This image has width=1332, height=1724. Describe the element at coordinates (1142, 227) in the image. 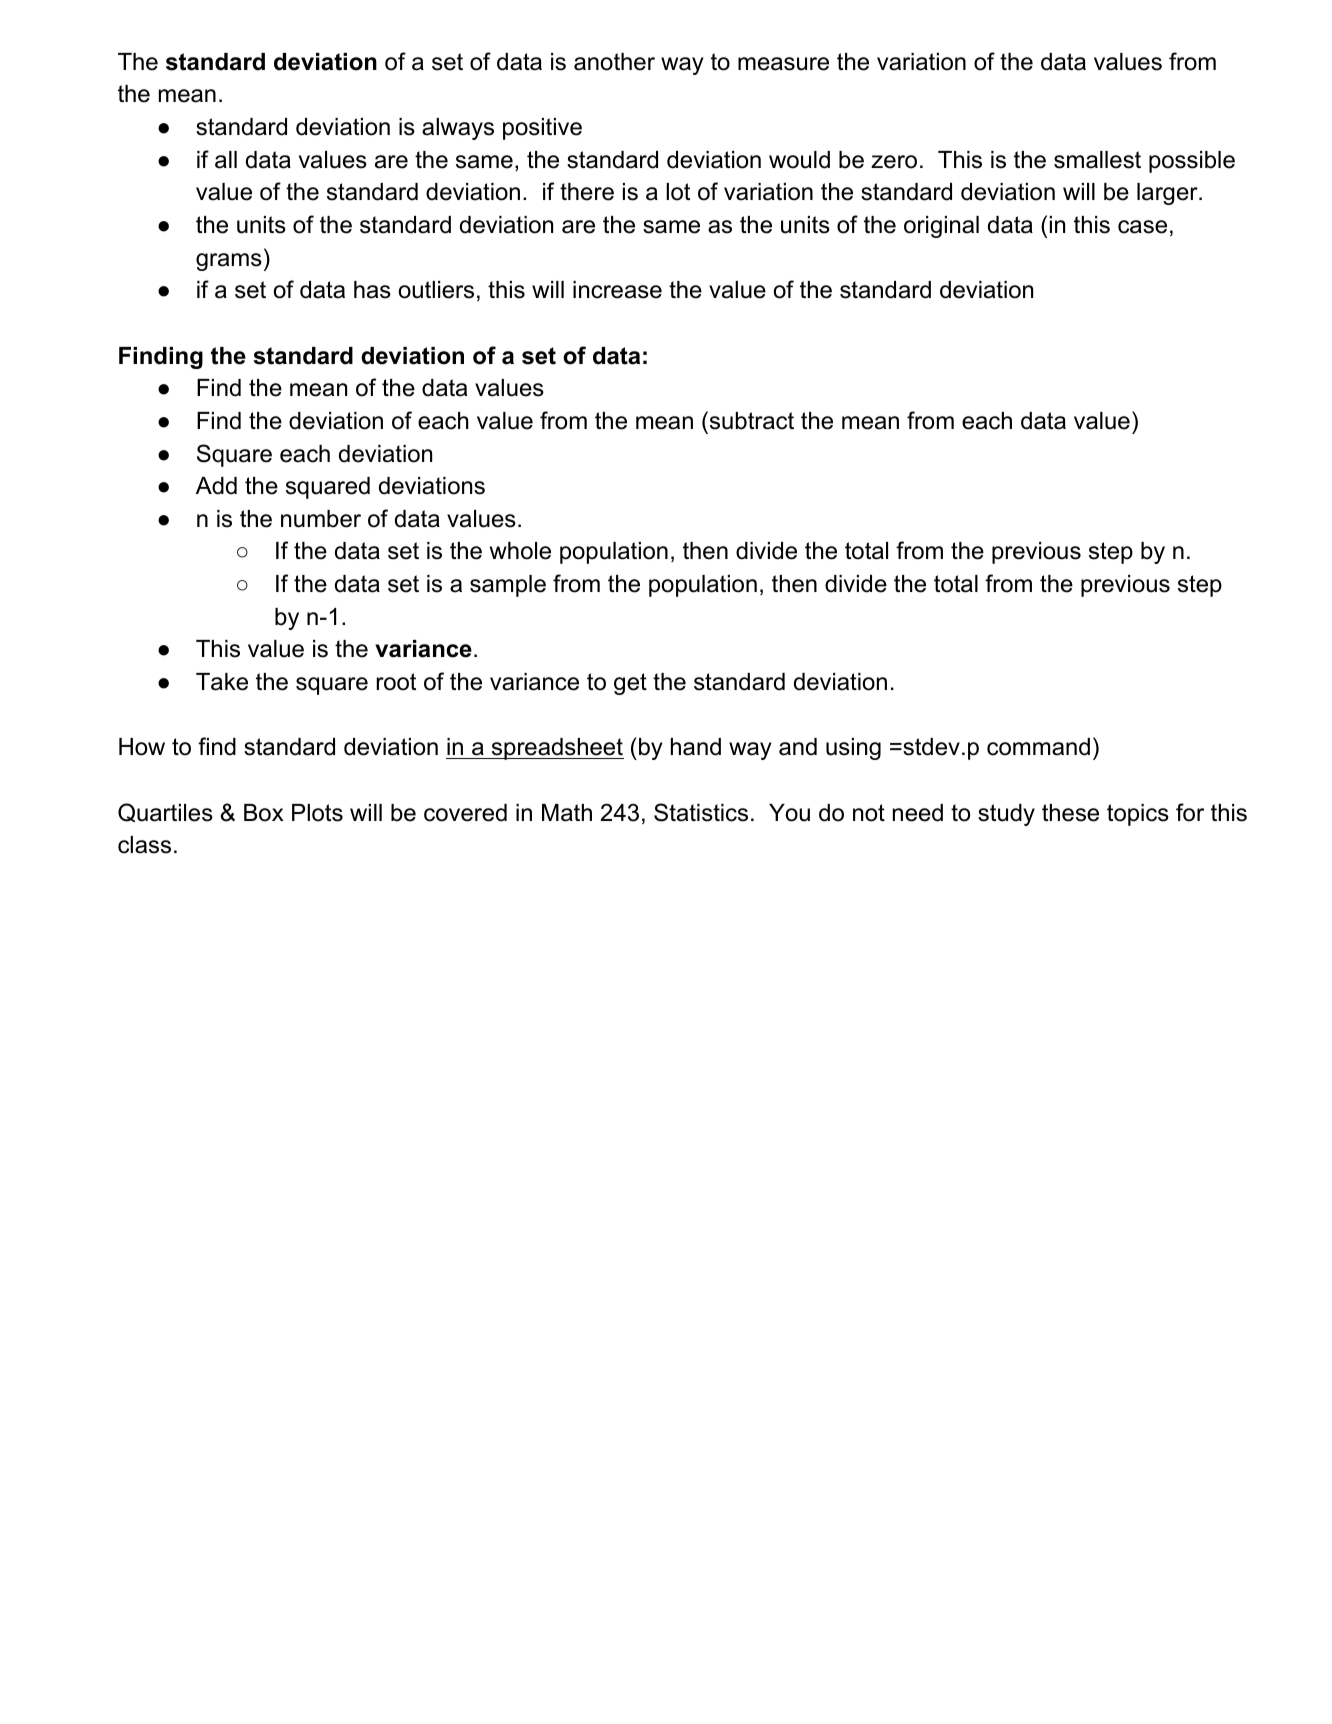

I see `case` at that location.
